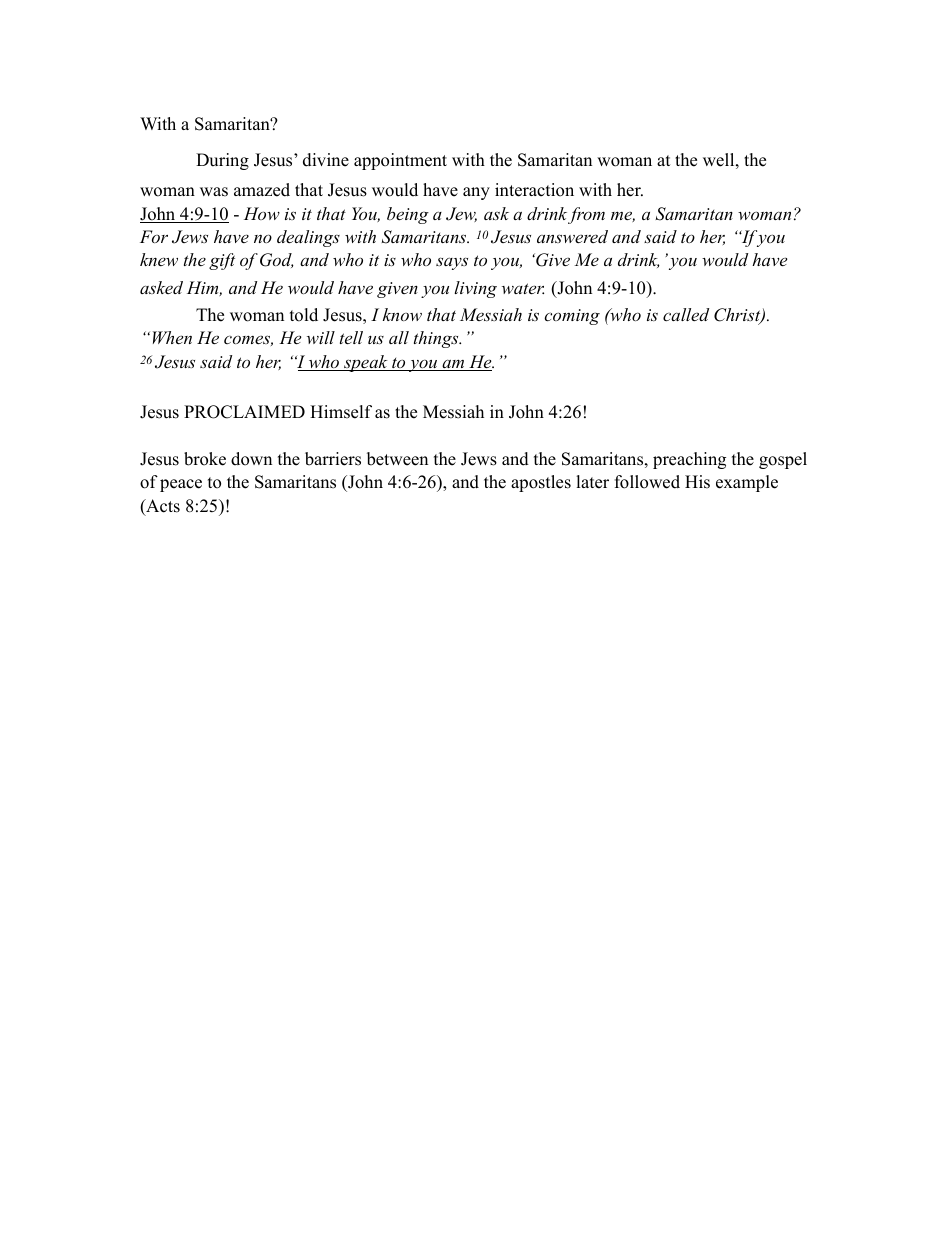 Image resolution: width=952 pixels, height=1233 pixels. Describe the element at coordinates (686, 314) in the screenshot. I see `called` at that location.
